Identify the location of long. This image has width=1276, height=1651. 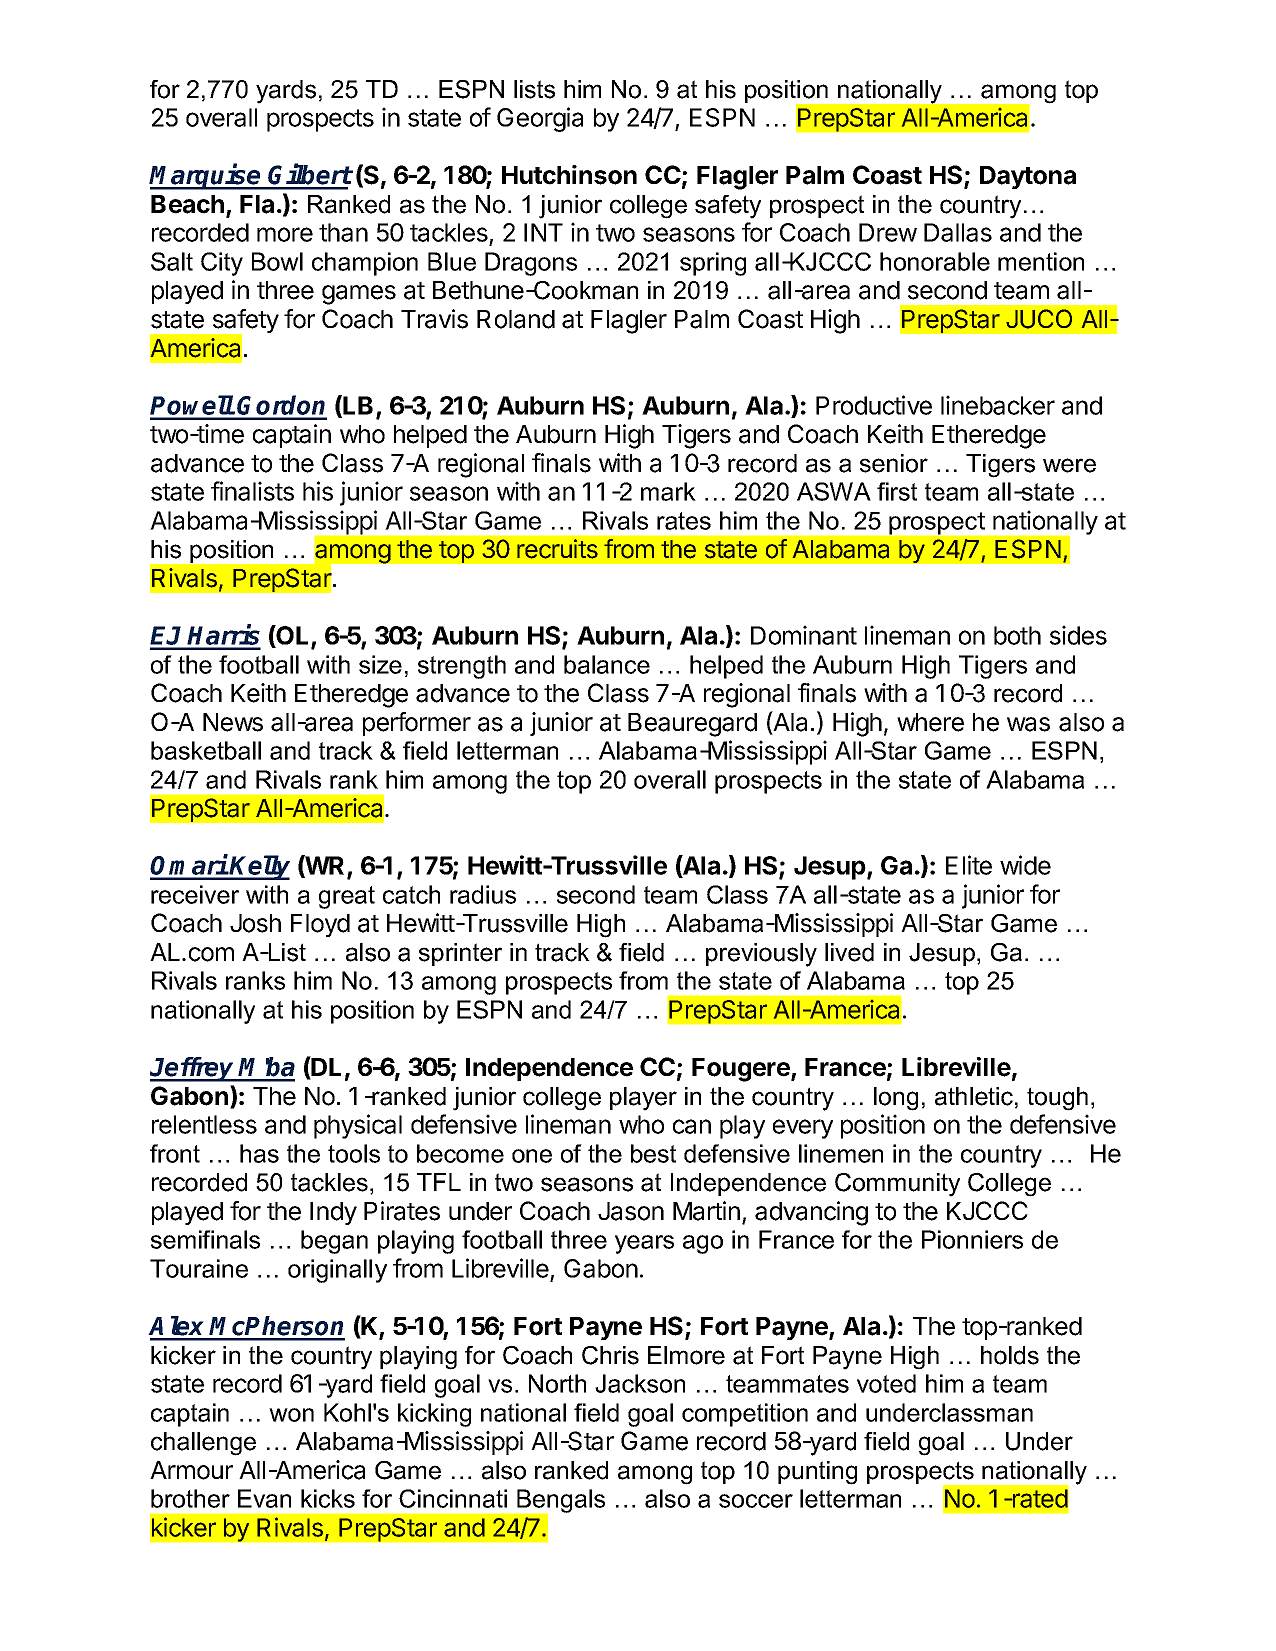
(896, 1099).
